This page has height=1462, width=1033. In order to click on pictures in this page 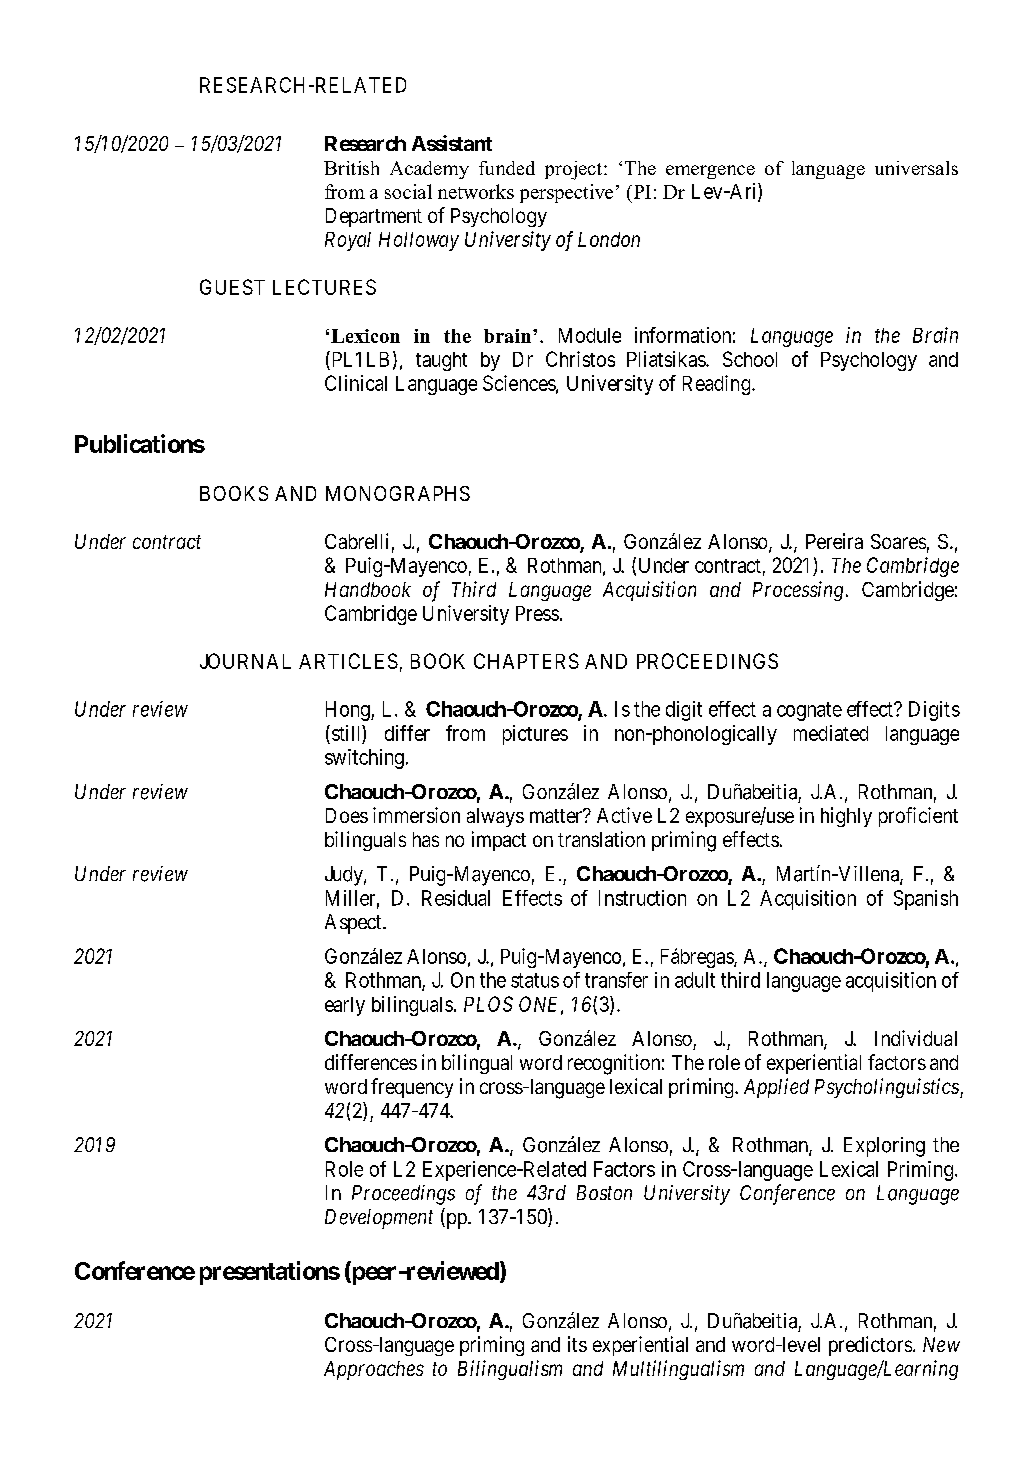, I will do `click(535, 735)`.
